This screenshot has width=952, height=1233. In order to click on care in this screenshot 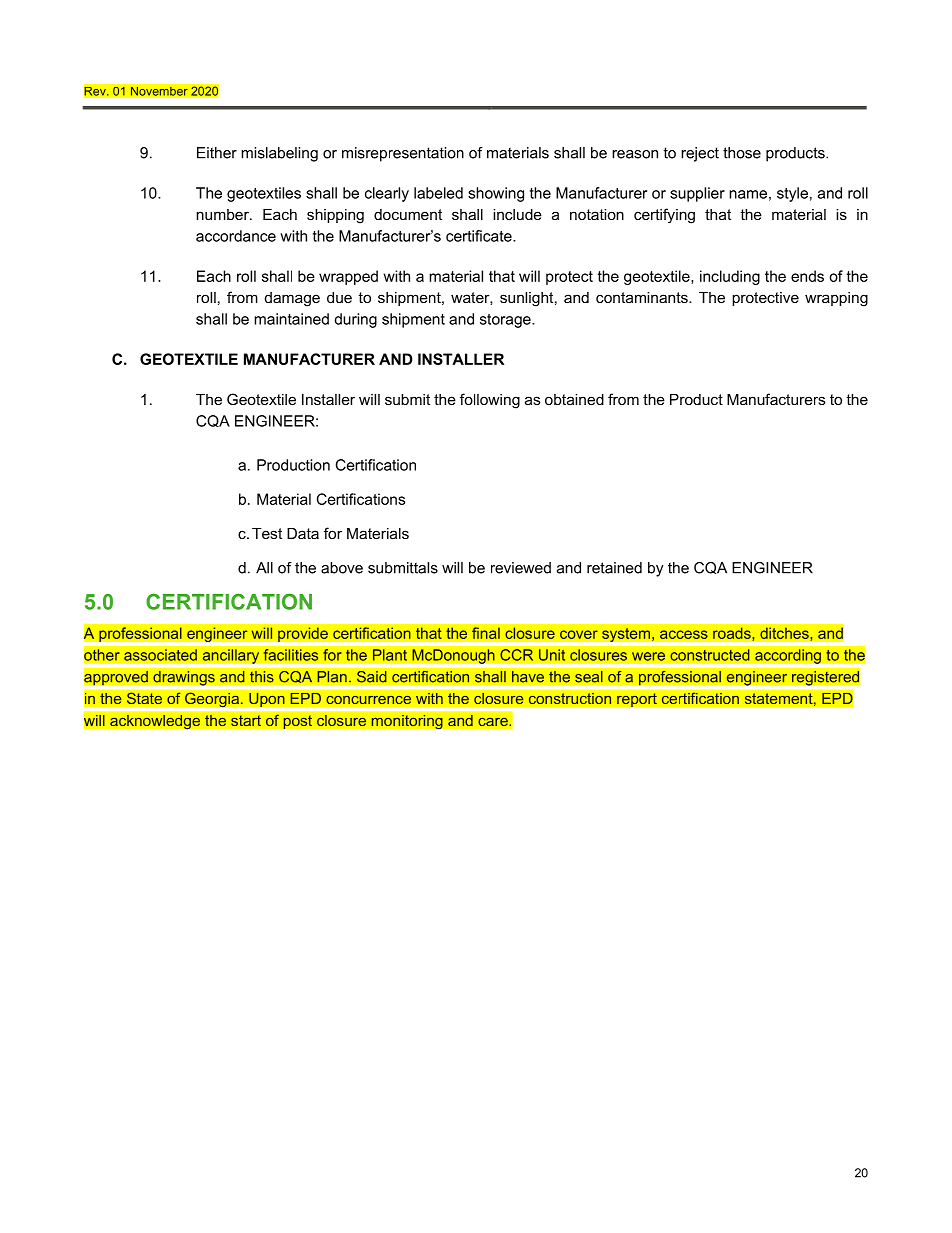, I will do `click(494, 722)`.
